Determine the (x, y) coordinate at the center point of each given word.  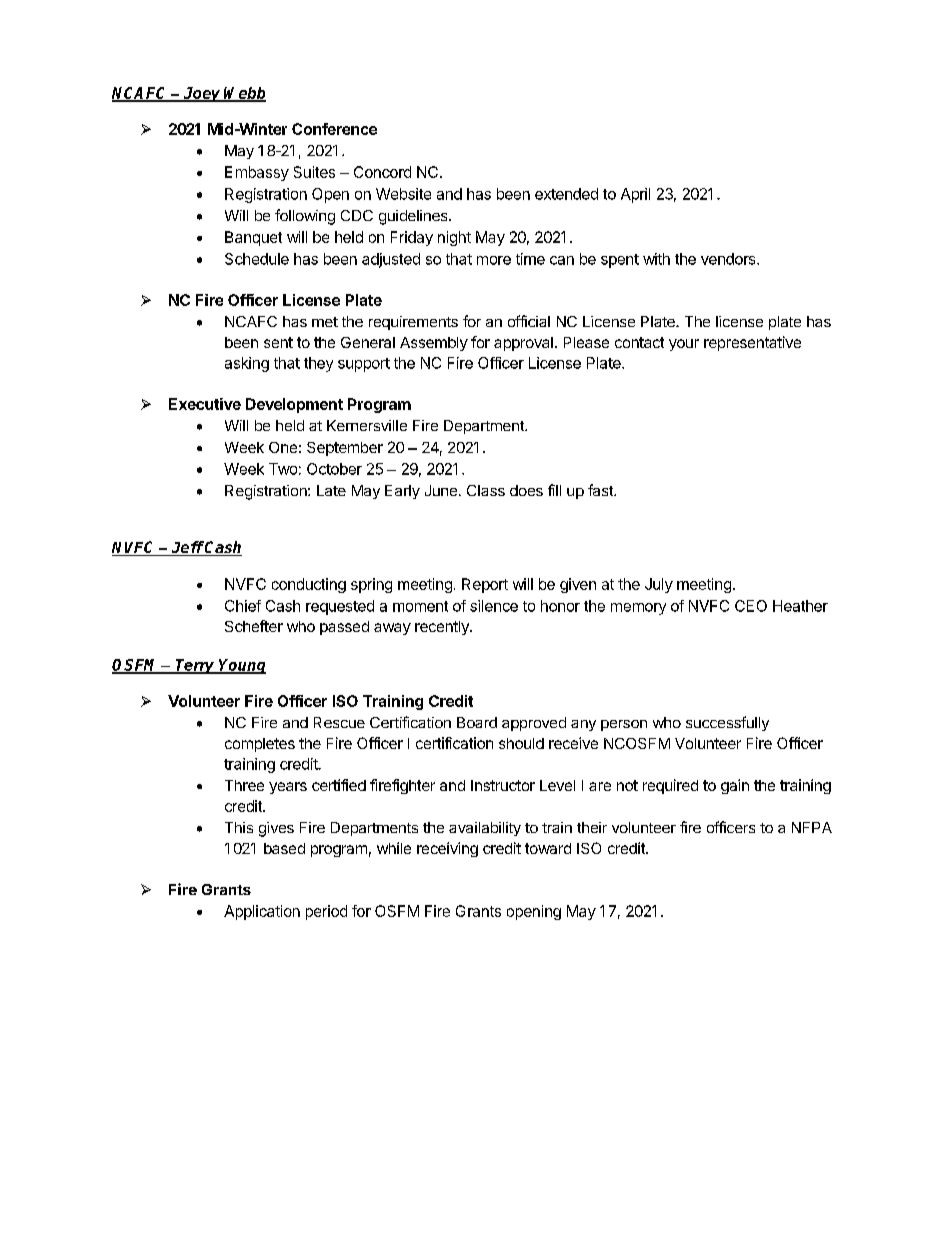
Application (262, 912)
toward (548, 848)
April (635, 195)
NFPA (812, 827)
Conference (334, 129)
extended (566, 194)
